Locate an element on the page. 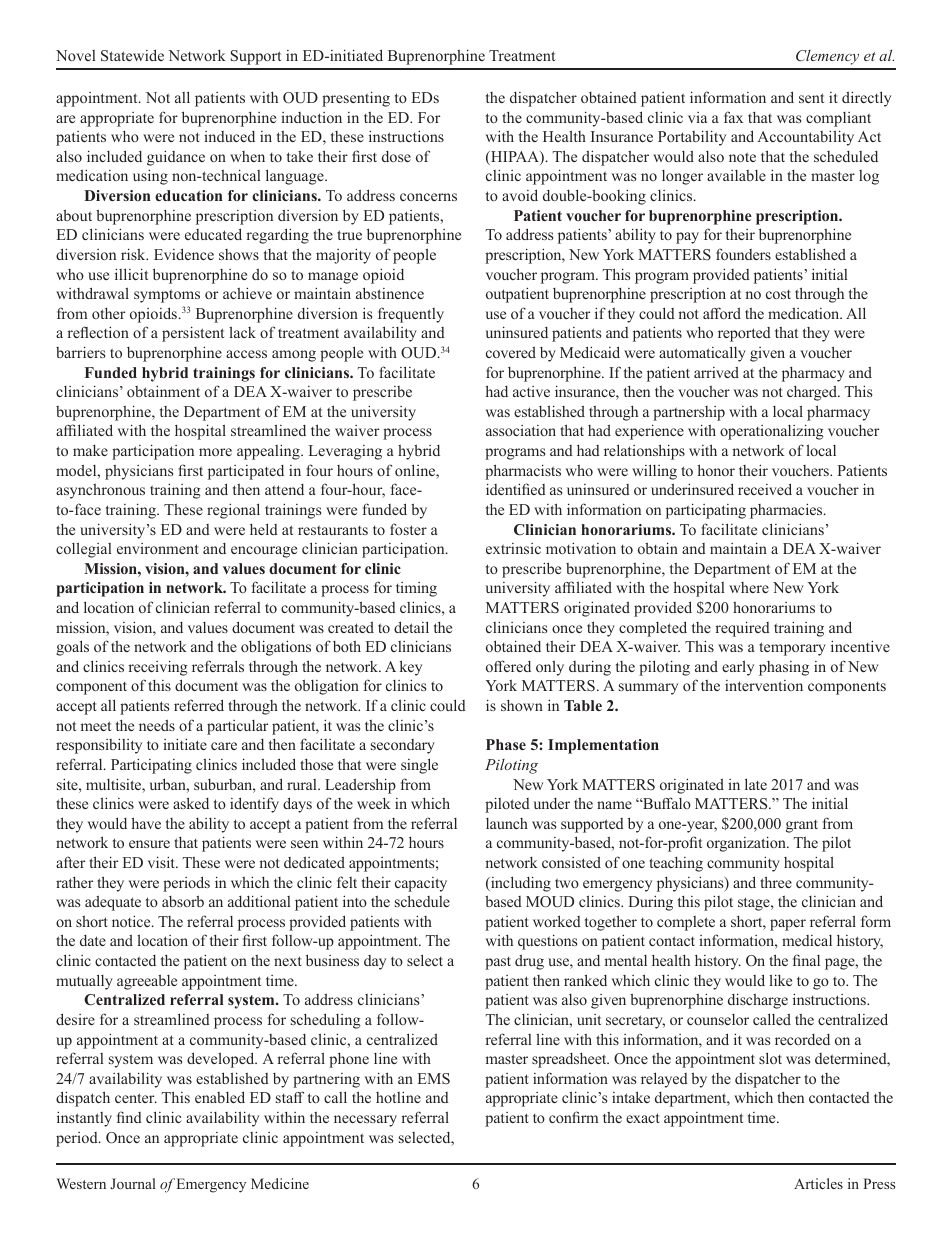  detail is located at coordinates (411, 627).
